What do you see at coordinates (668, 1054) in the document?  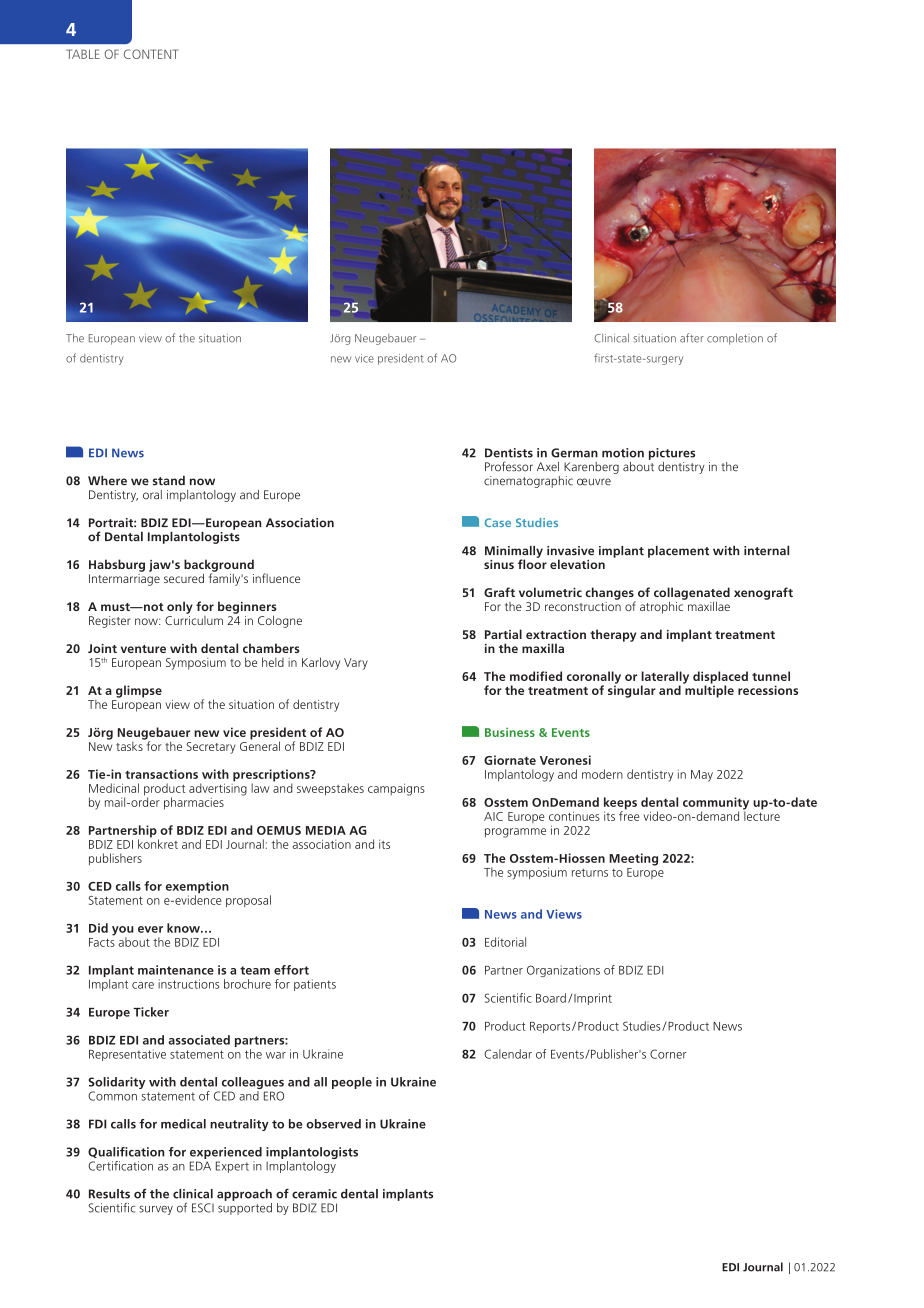 I see `Corner` at bounding box center [668, 1054].
